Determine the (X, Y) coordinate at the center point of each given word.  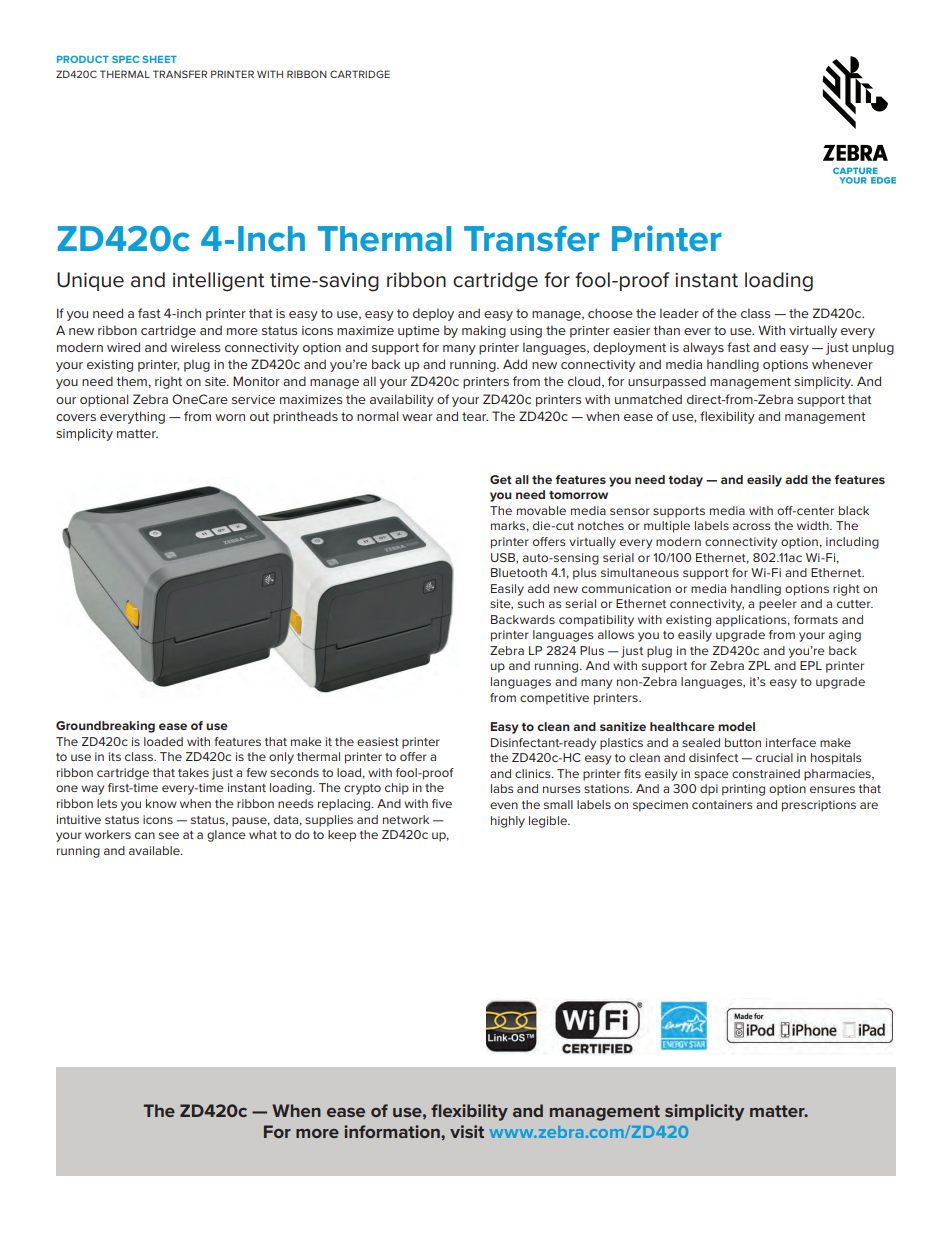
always (703, 348)
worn (230, 417)
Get (501, 479)
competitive (554, 699)
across (752, 526)
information (393, 1131)
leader (679, 313)
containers (722, 804)
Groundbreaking (105, 727)
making (484, 331)
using (526, 332)
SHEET (160, 59)
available (155, 850)
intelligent (218, 282)
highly (508, 822)
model (736, 726)
